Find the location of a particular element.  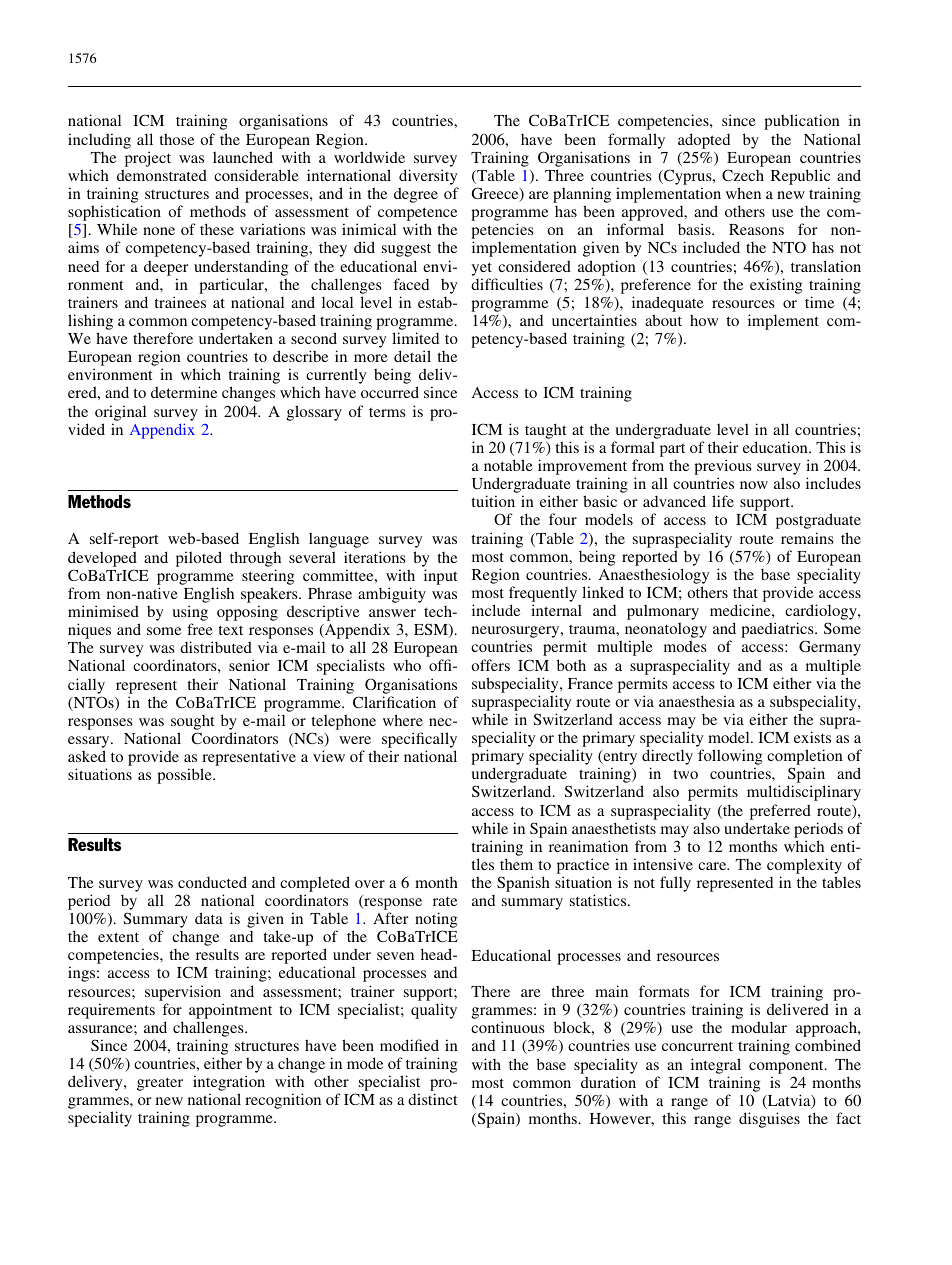

diversity is located at coordinates (428, 177).
